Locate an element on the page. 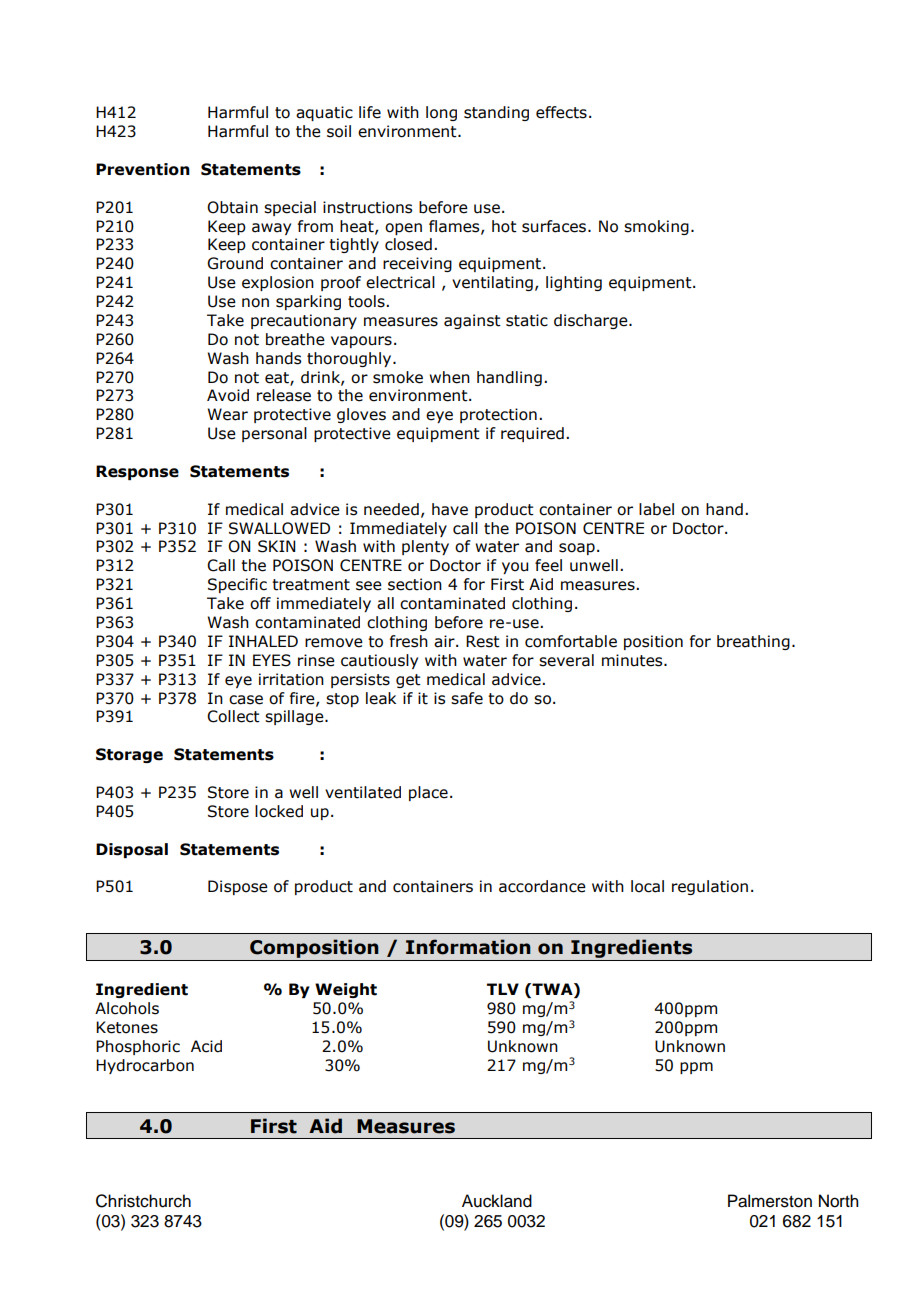  Christchurch is located at coordinates (143, 1201).
